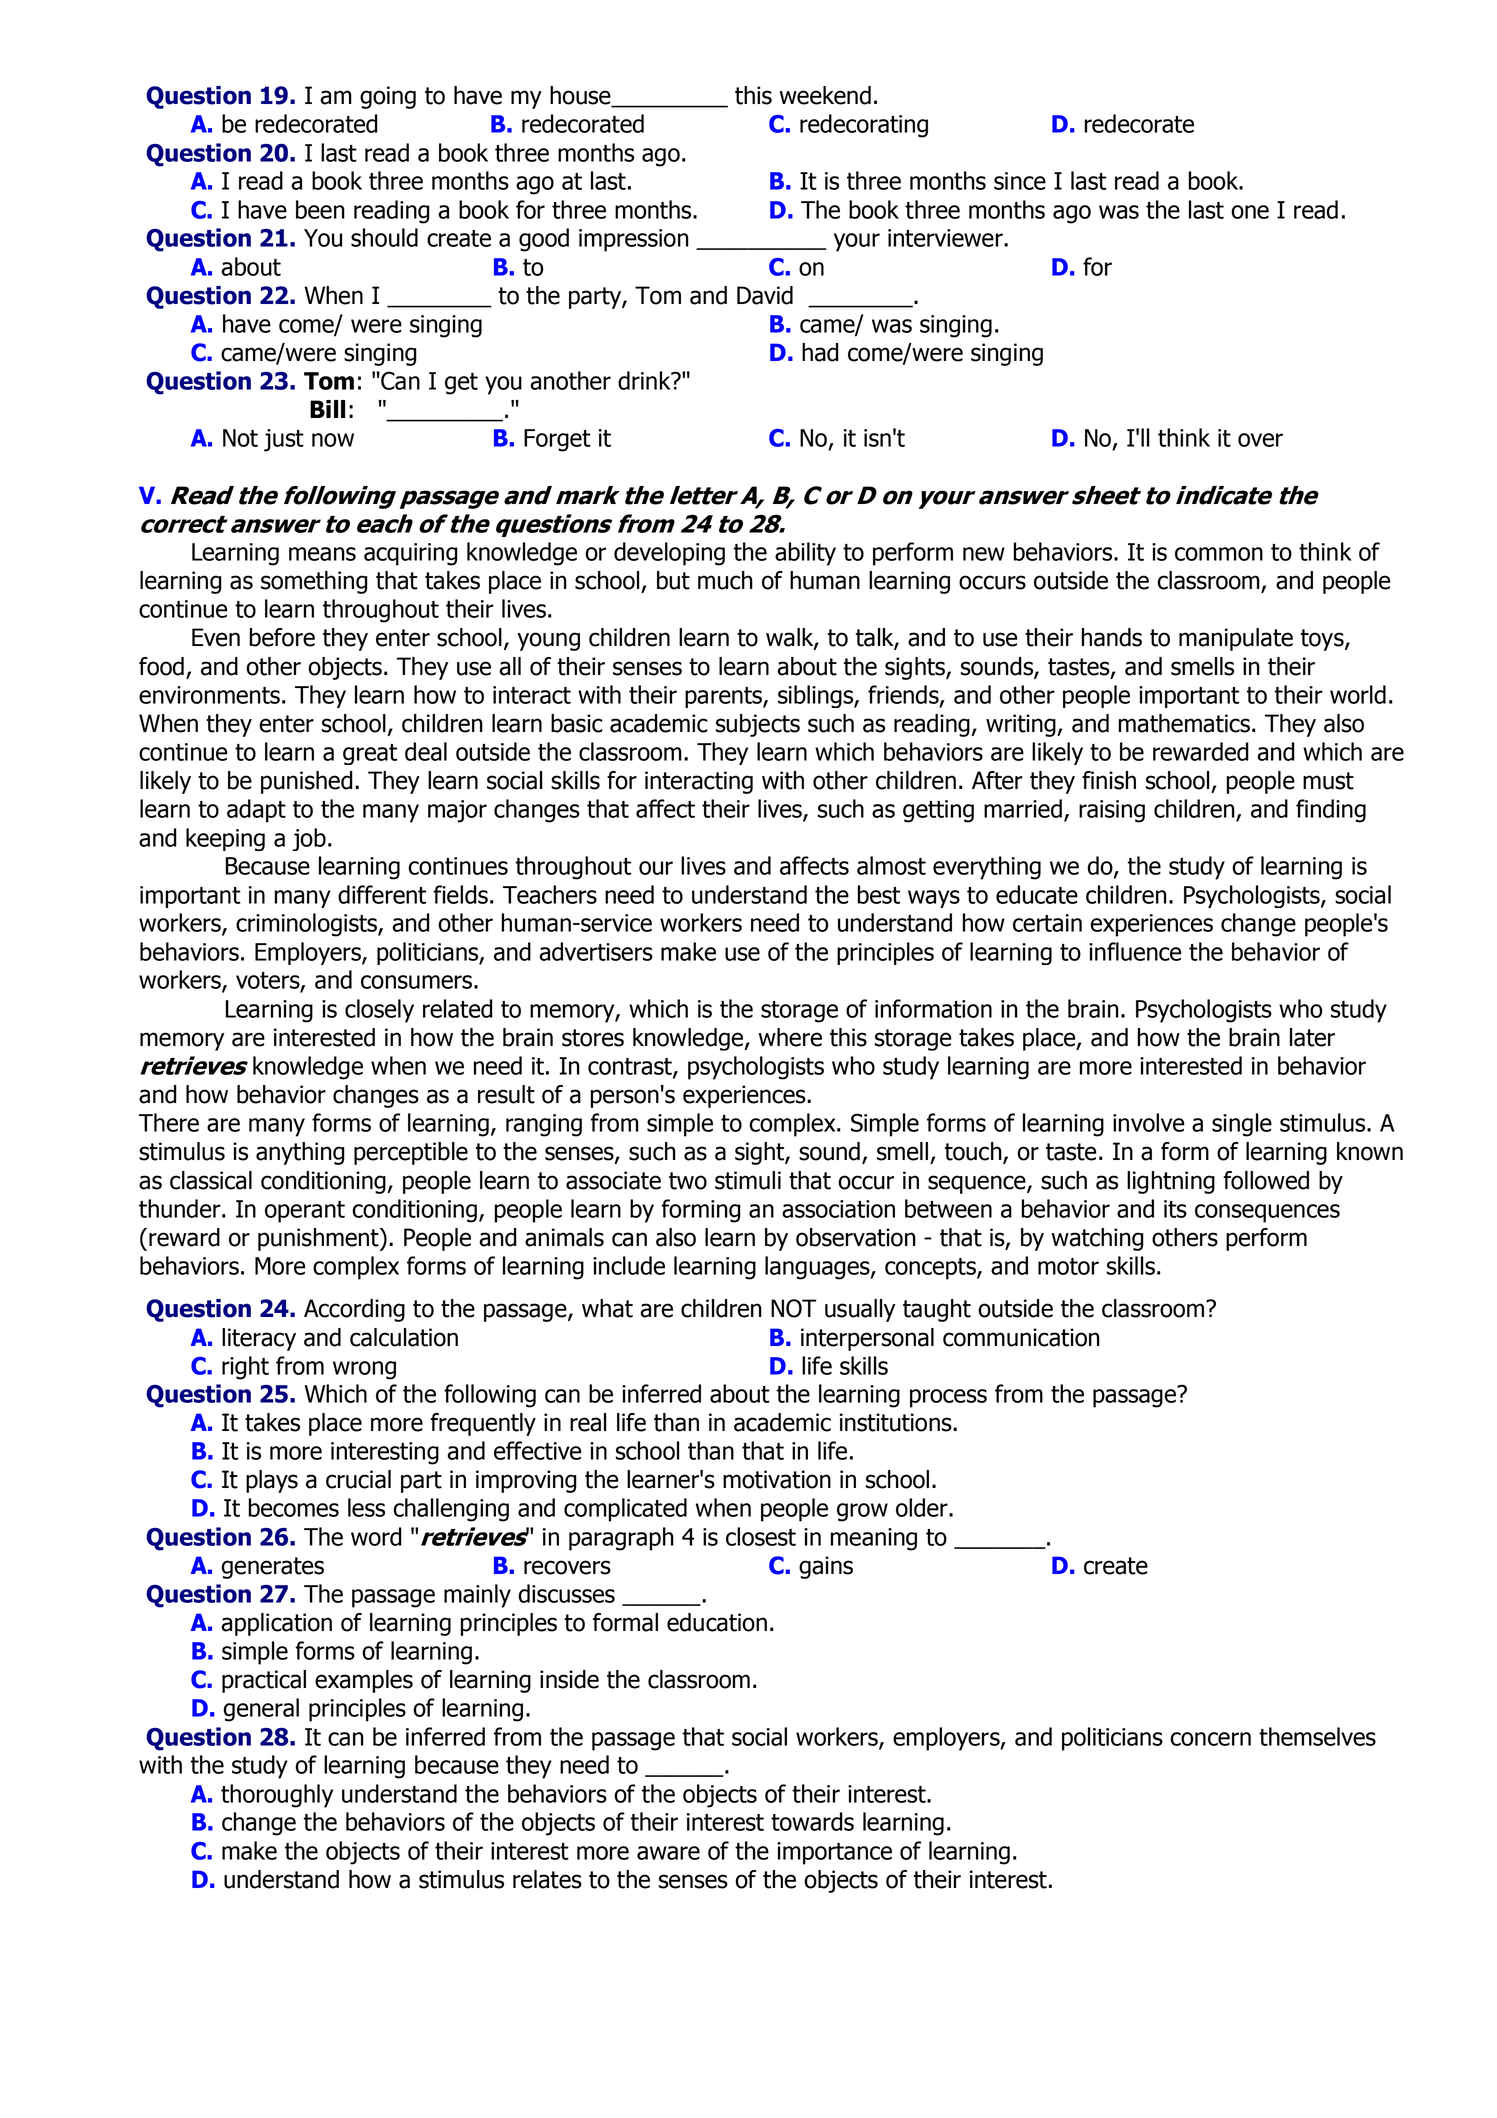 The width and height of the screenshot is (1497, 2118). I want to click on closely, so click(379, 1011).
